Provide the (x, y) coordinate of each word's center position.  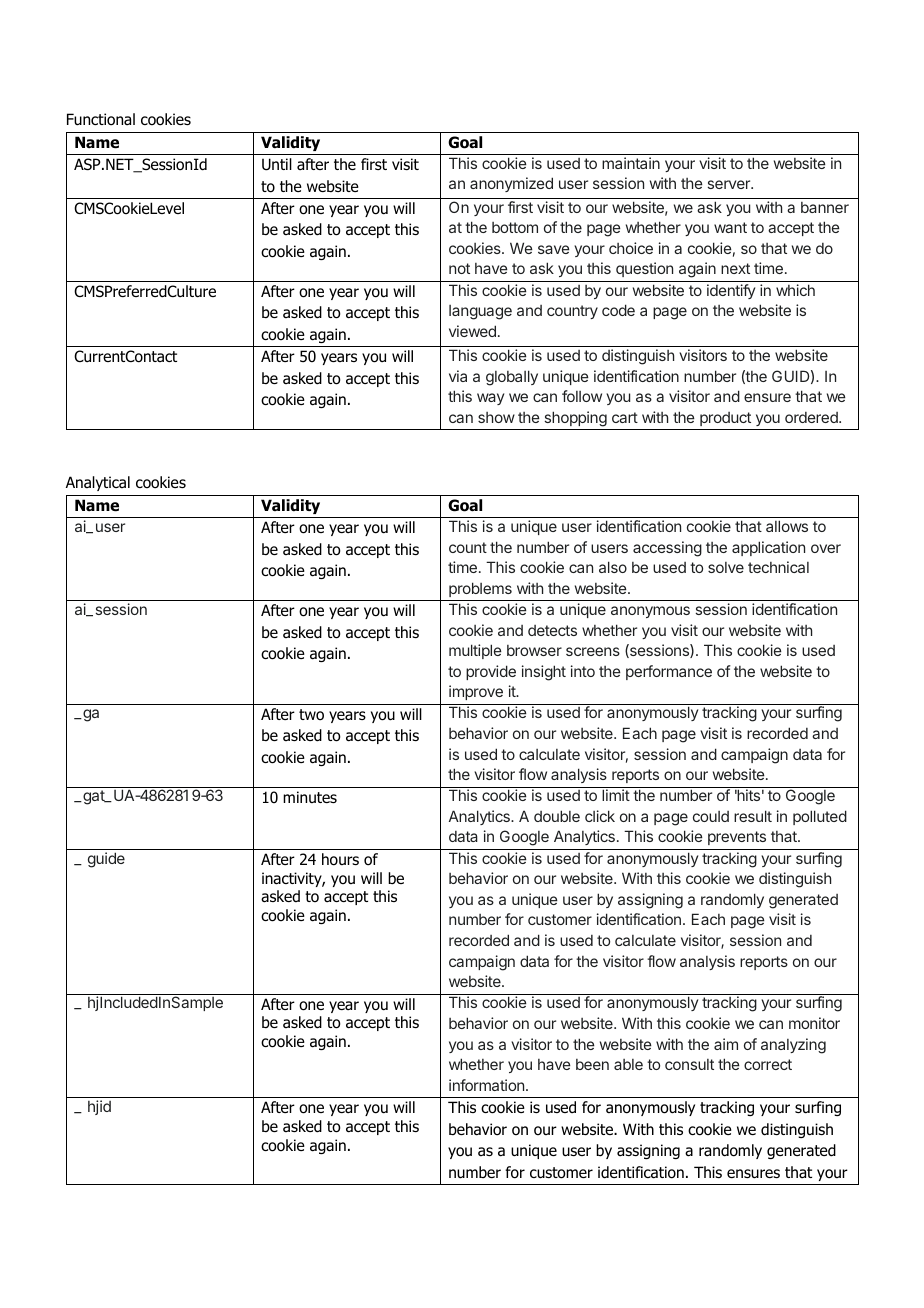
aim (726, 1044)
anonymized (511, 184)
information (486, 1085)
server (730, 184)
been (592, 1064)
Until (277, 164)
